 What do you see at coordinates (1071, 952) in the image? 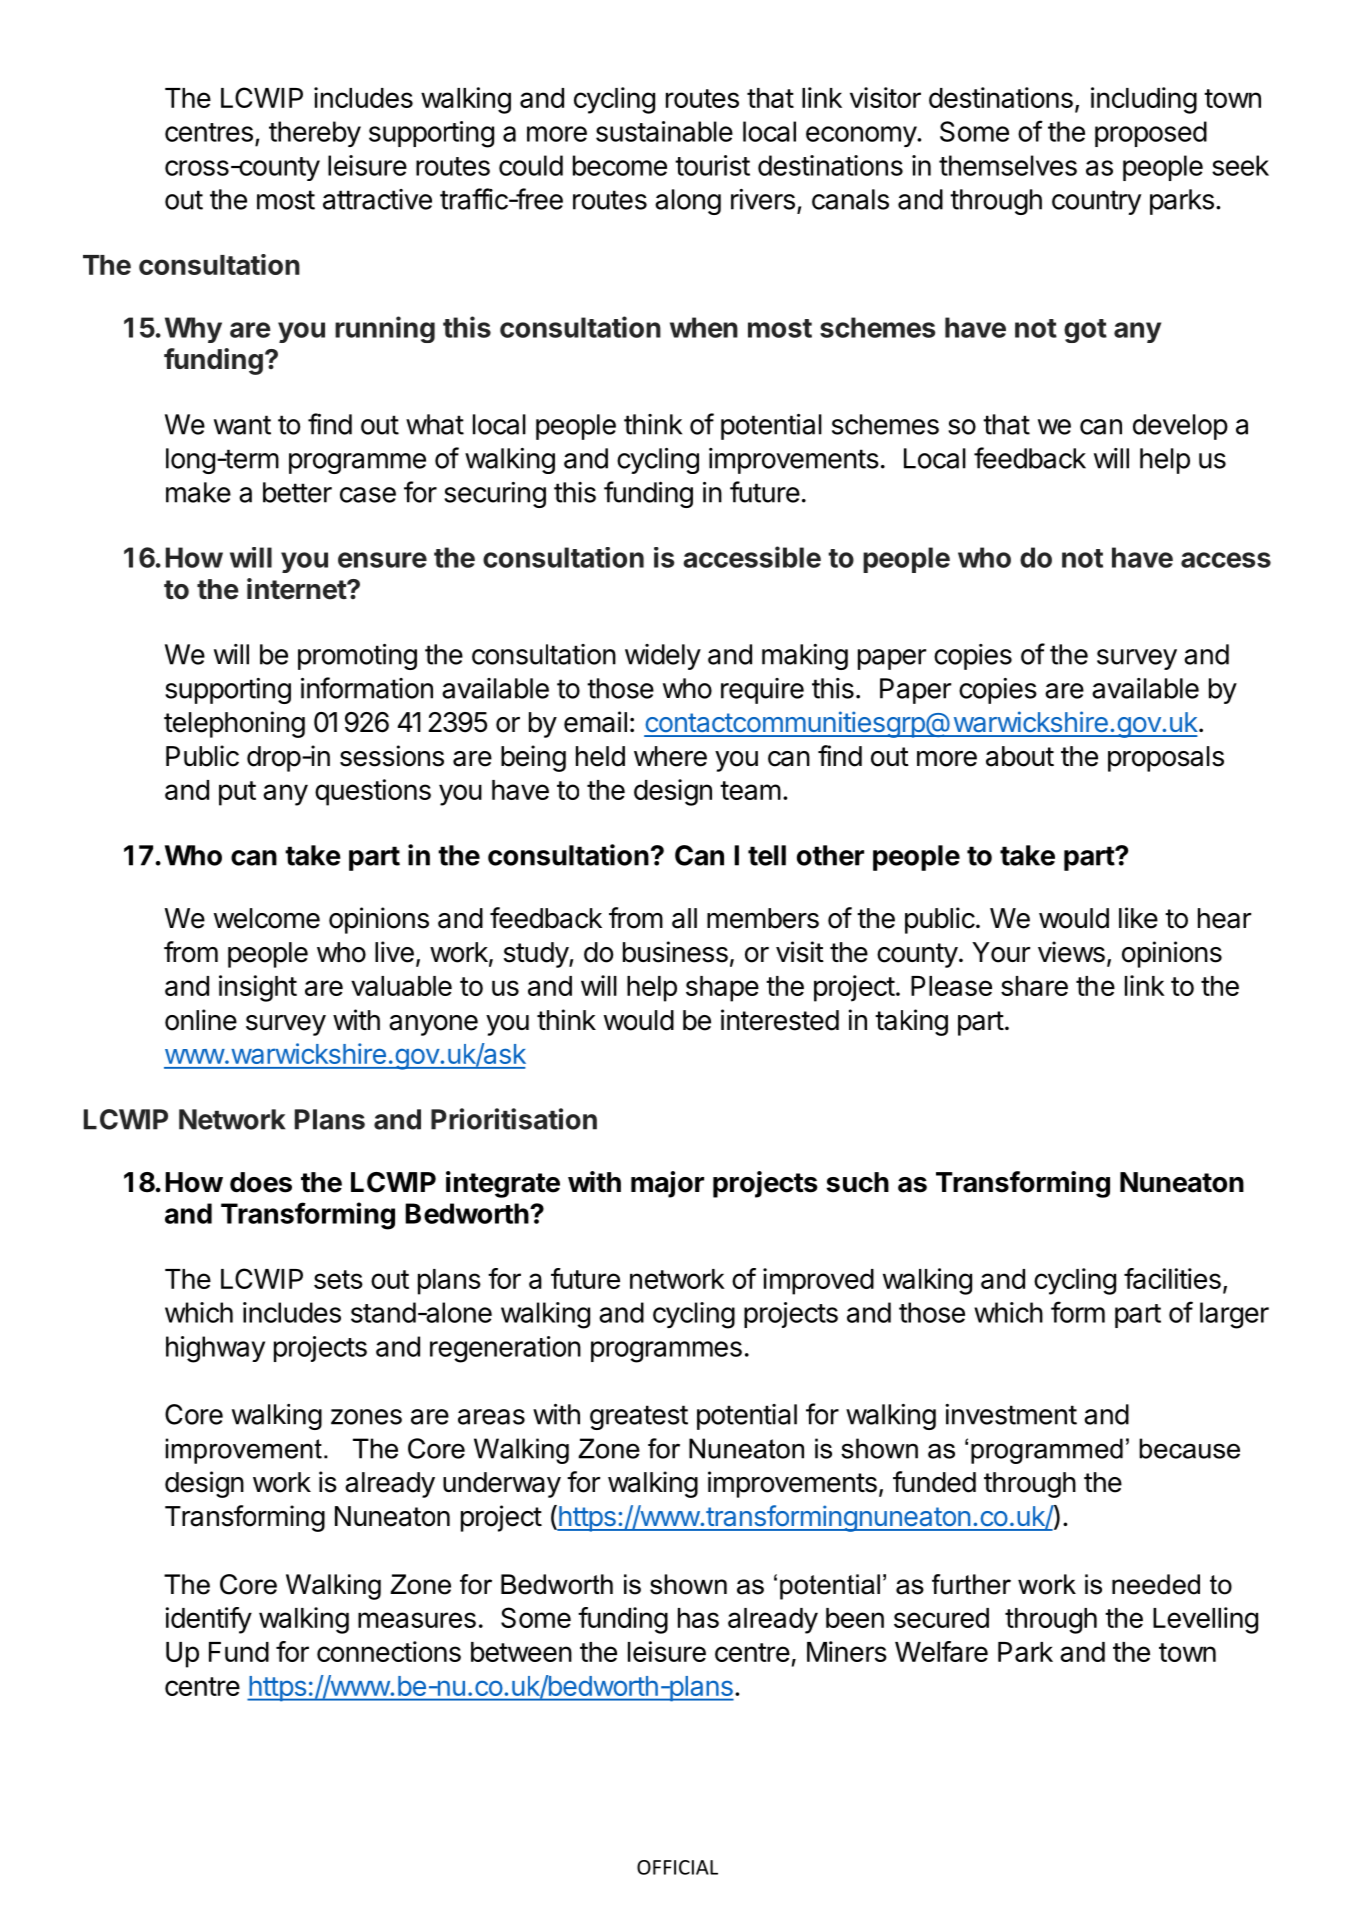
I see `views` at bounding box center [1071, 952].
